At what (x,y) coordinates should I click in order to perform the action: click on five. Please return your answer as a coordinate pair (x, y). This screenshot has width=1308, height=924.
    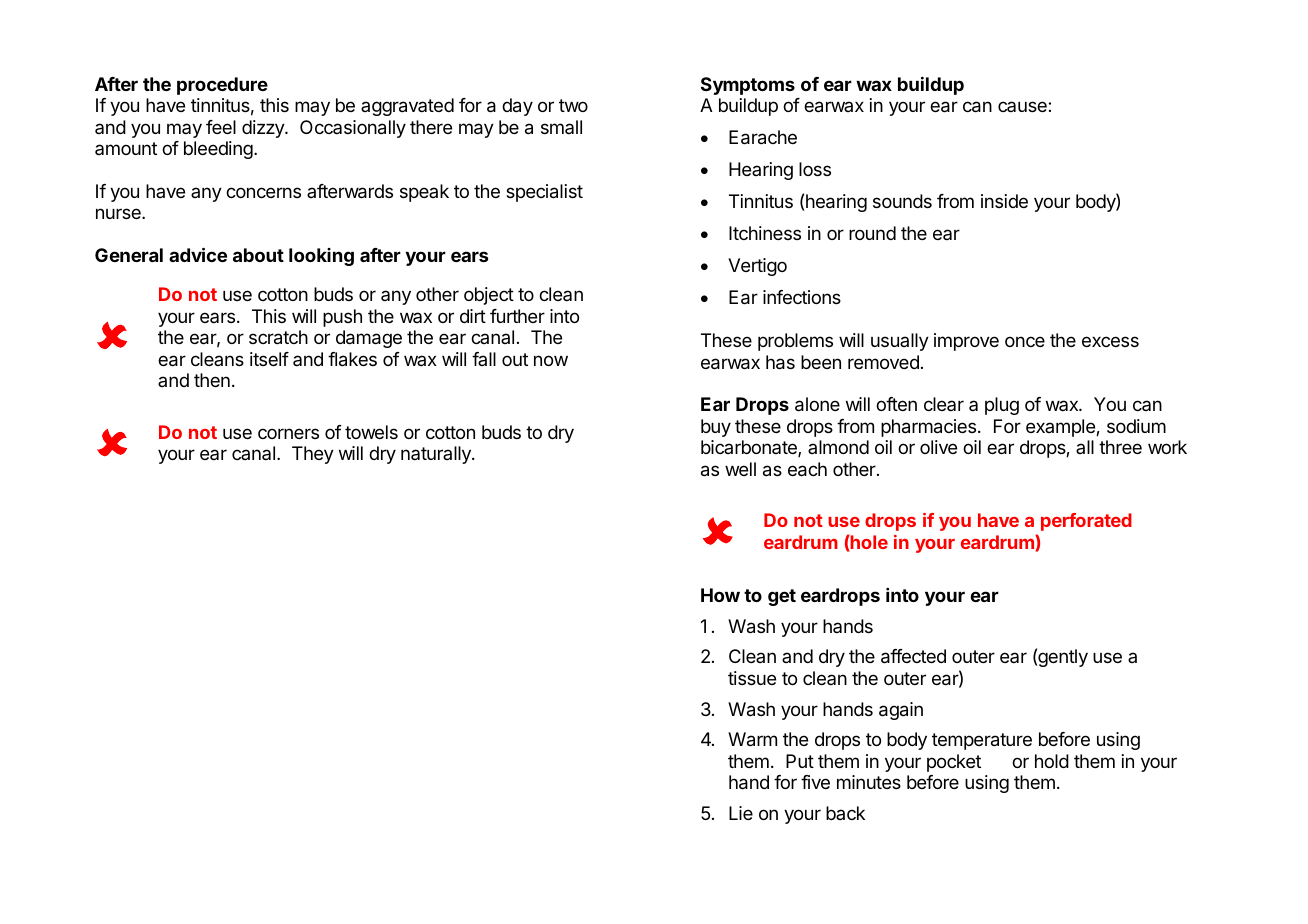
    Looking at the image, I should click on (815, 782).
